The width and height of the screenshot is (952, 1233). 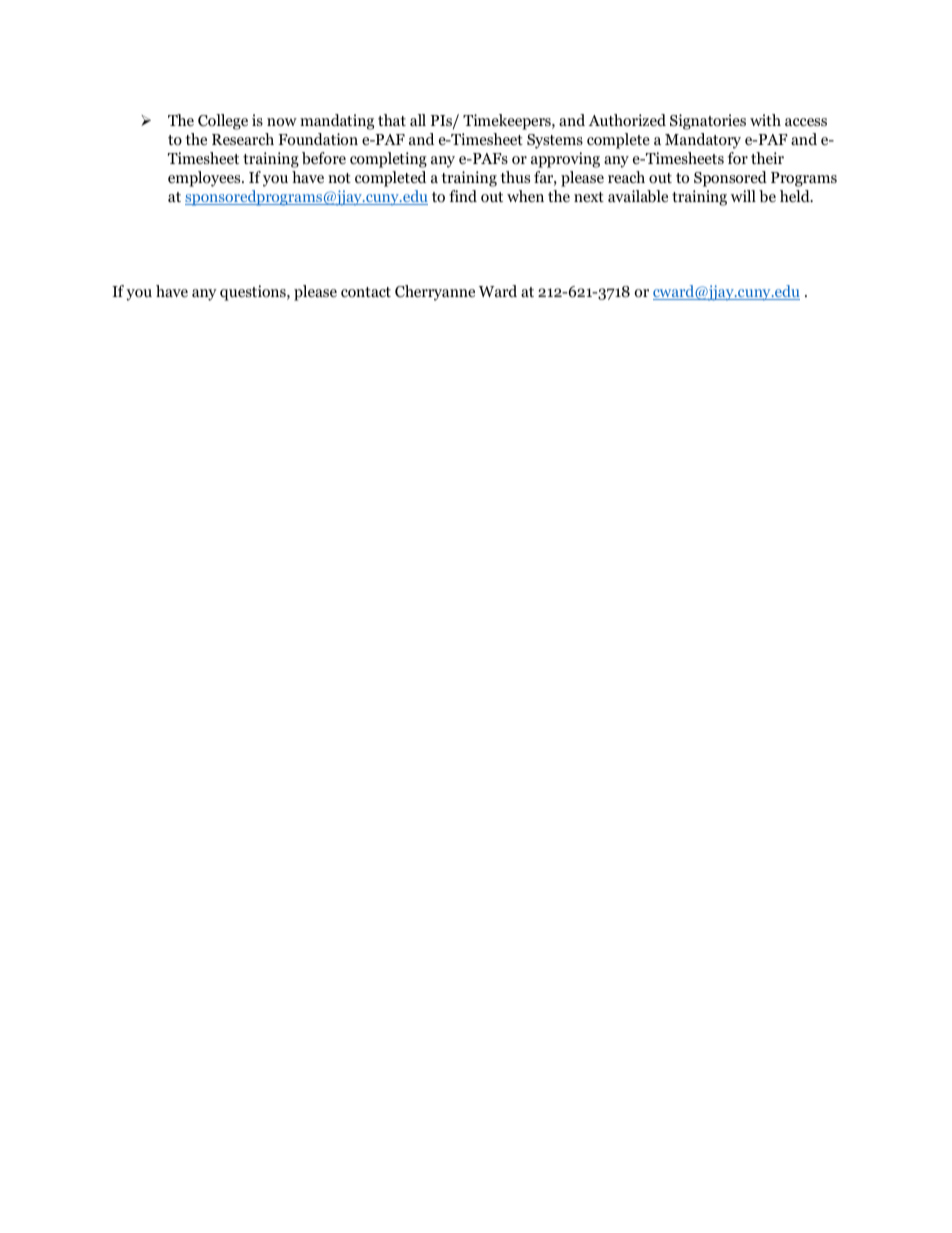 I want to click on when, so click(x=525, y=196).
